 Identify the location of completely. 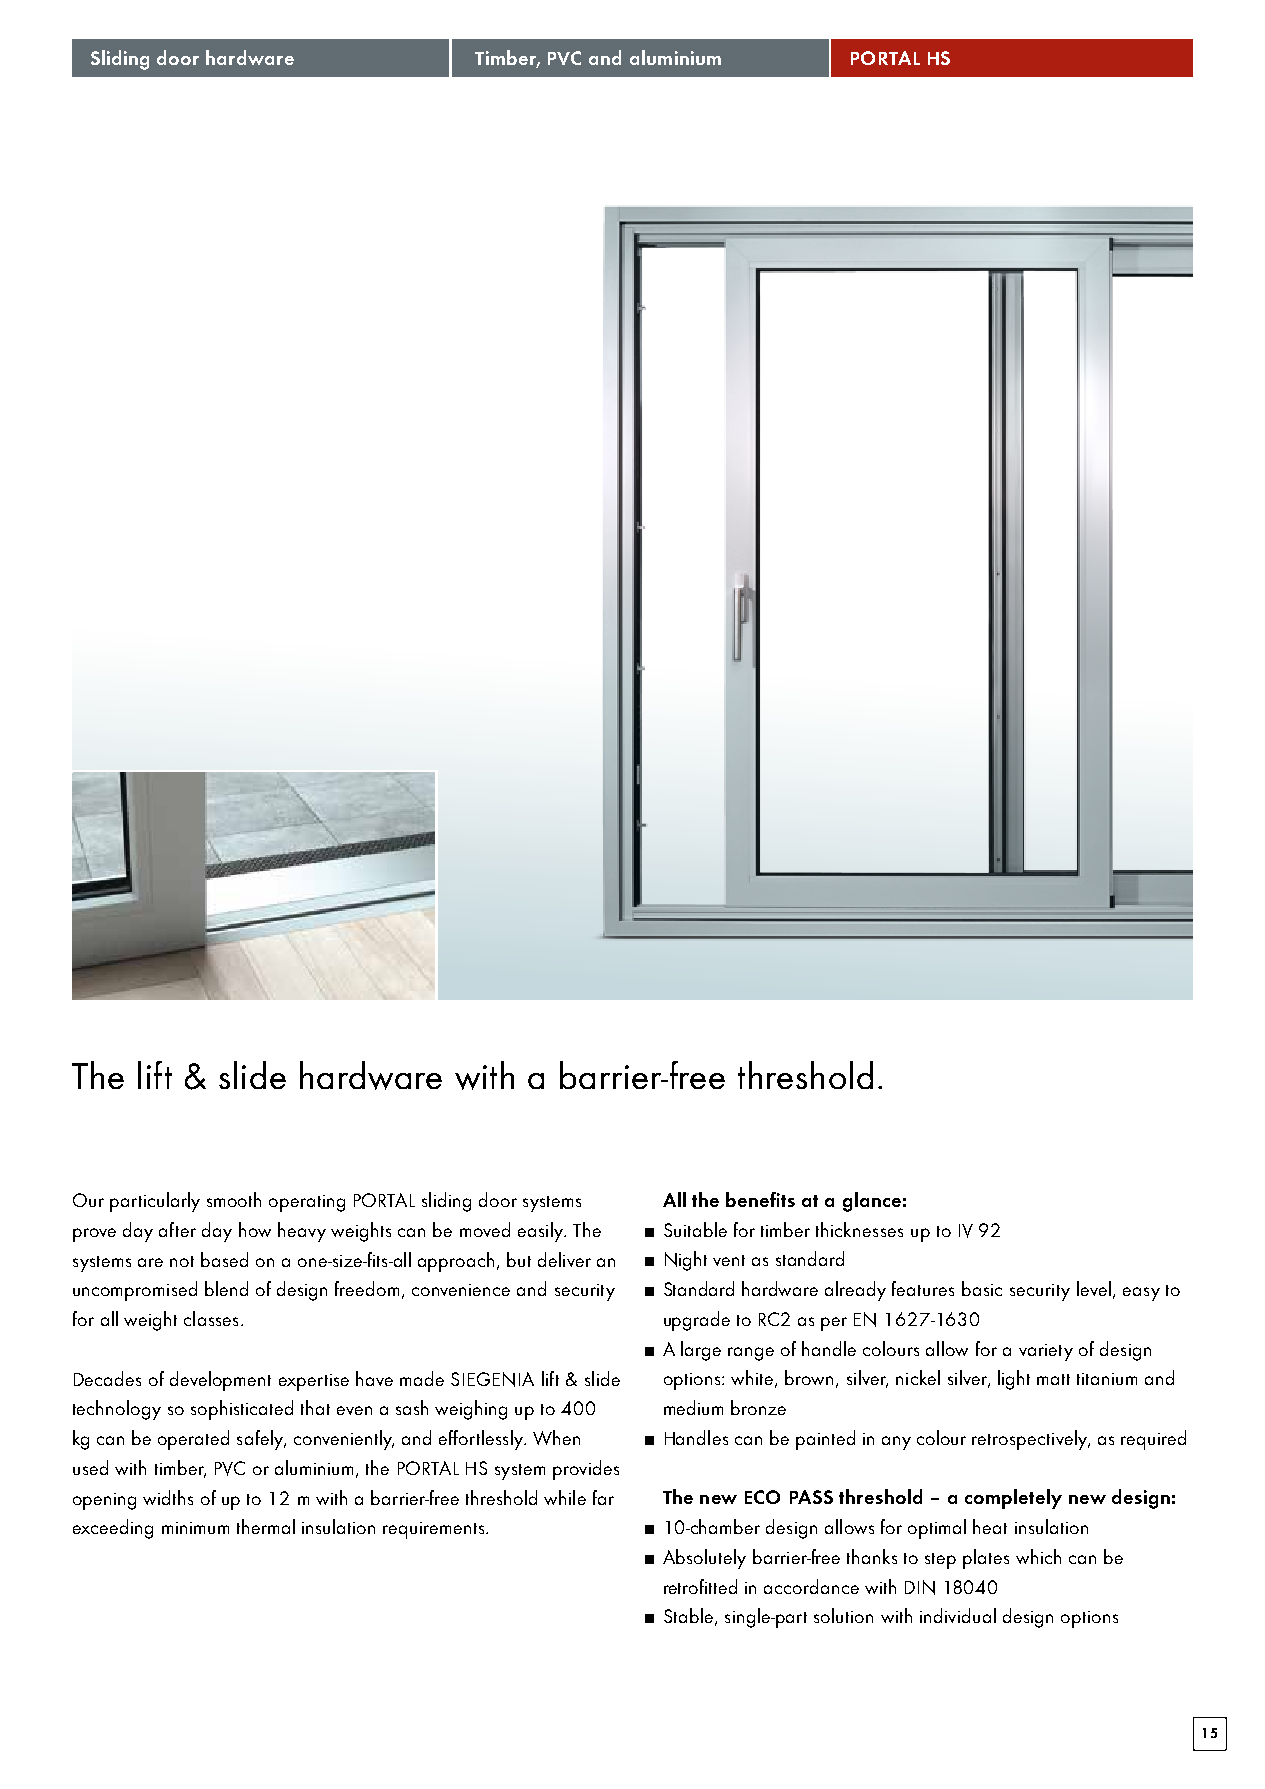
(1013, 1499).
